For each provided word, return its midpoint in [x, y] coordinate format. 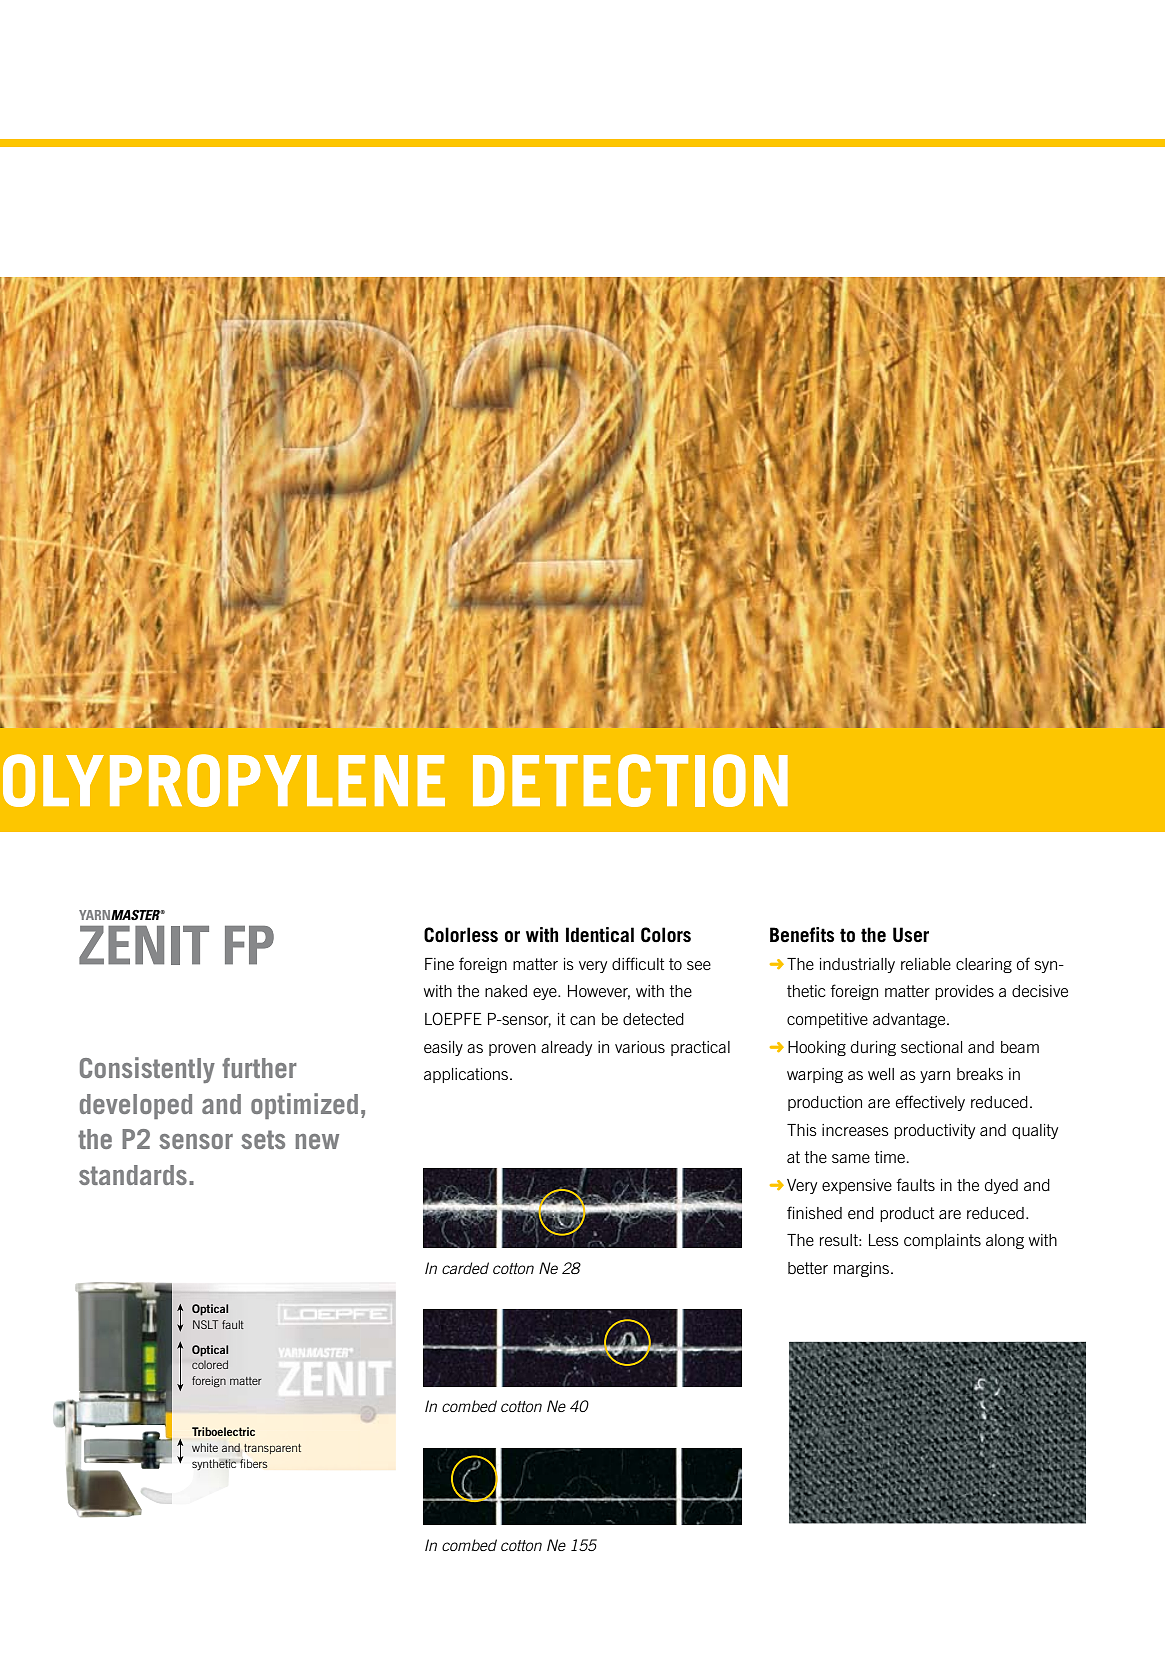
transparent [272, 1449]
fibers [253, 1463]
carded [465, 1268]
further [259, 1068]
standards [133, 1175]
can [582, 1020]
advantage [910, 1020]
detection [630, 780]
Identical [600, 935]
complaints [942, 1241]
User [911, 935]
